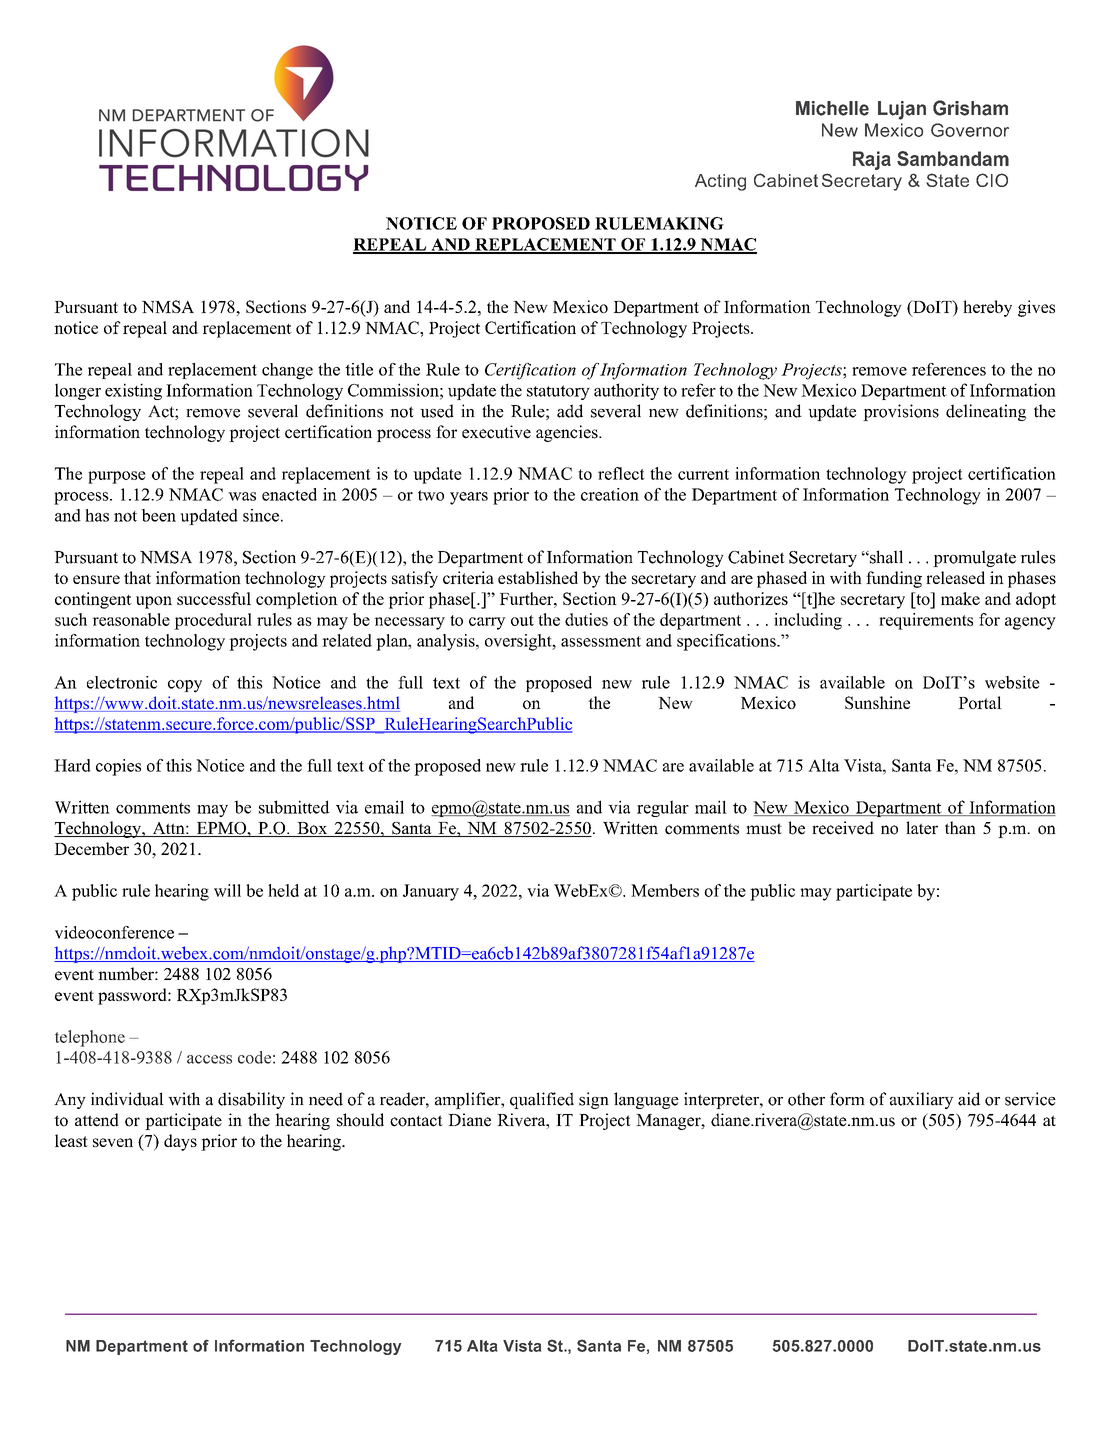 This image has width=1110, height=1436. What do you see at coordinates (287, 371) in the image?
I see `change` at bounding box center [287, 371].
